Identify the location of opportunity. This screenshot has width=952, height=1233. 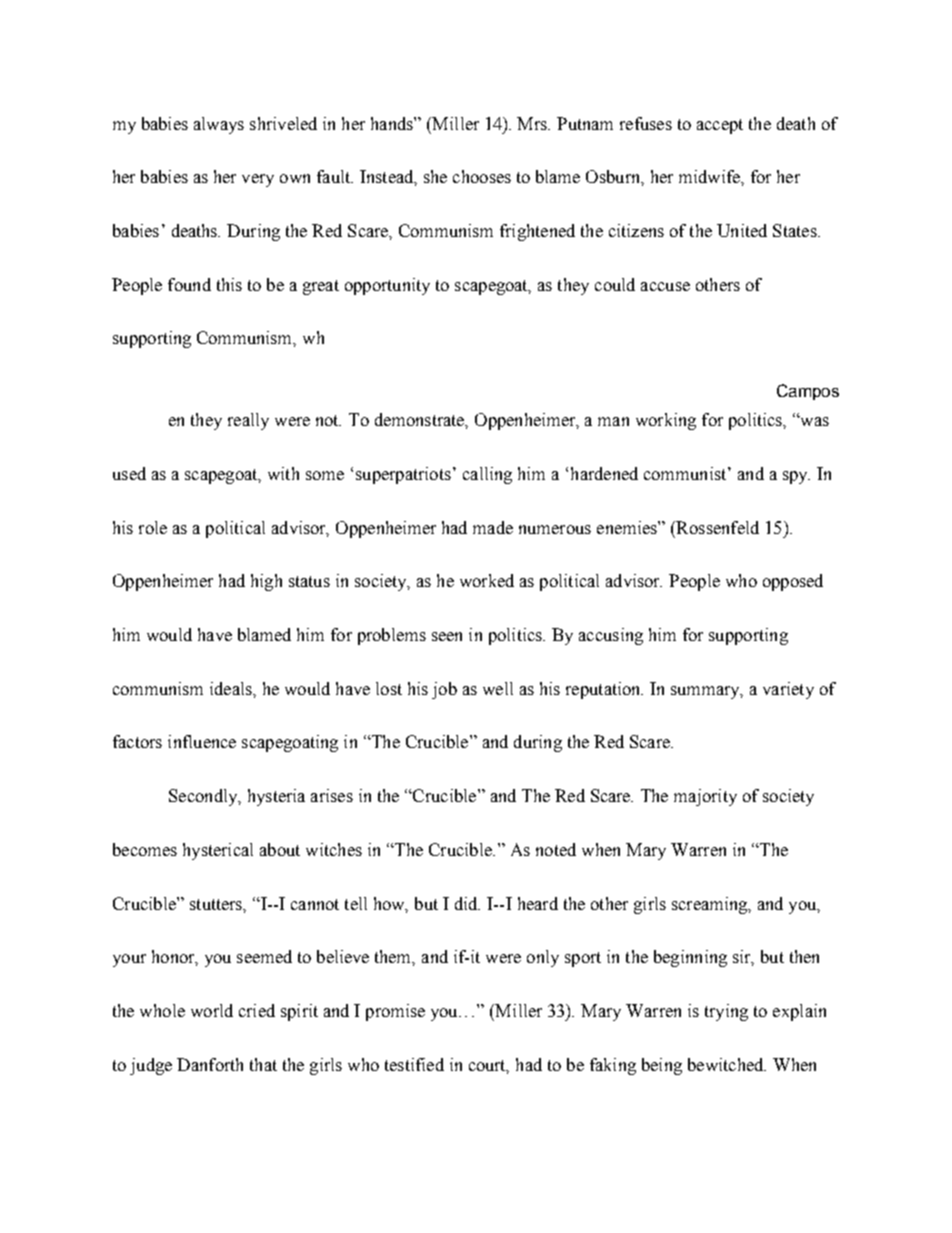
(387, 286).
